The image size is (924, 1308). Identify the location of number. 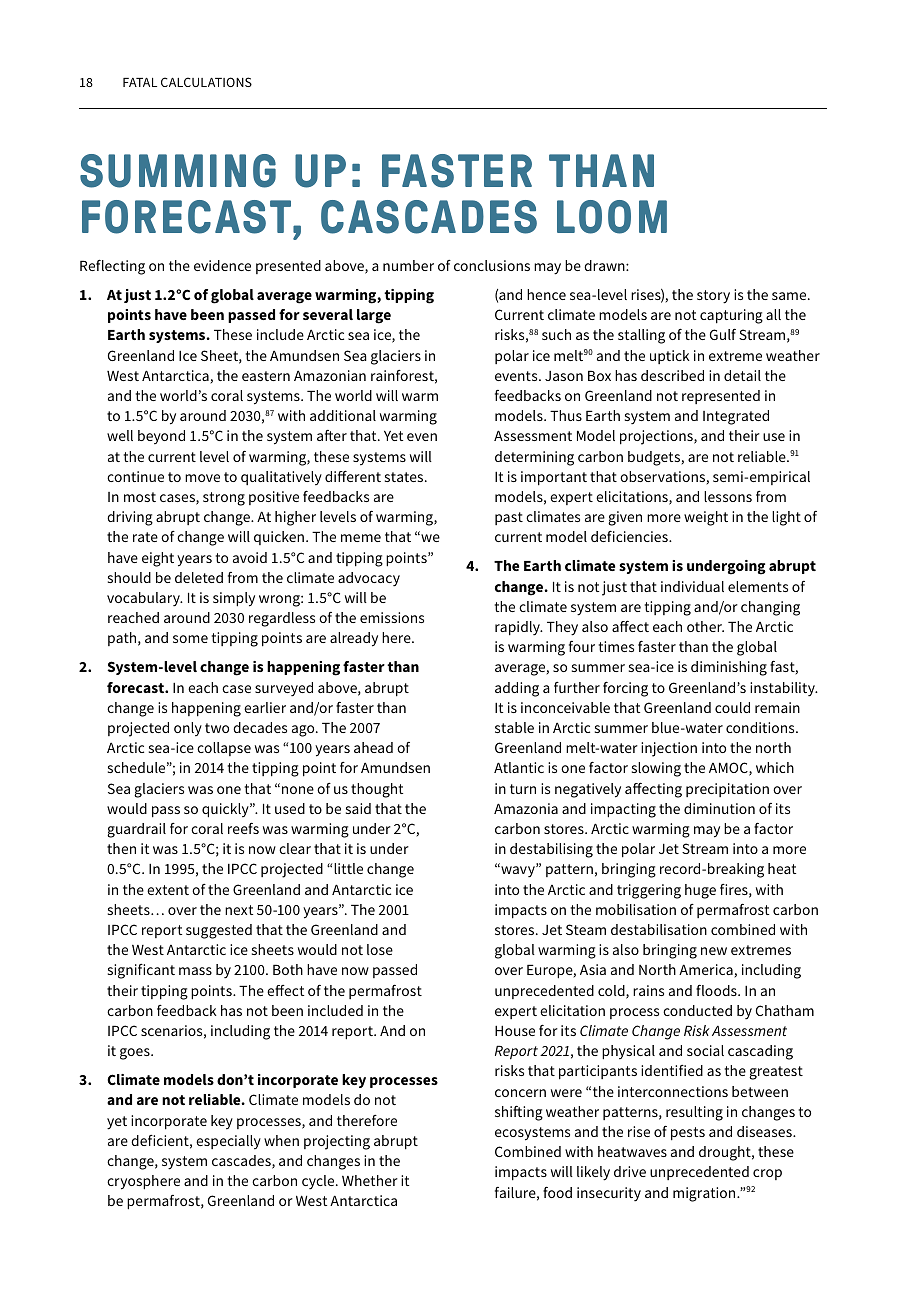
(408, 265).
